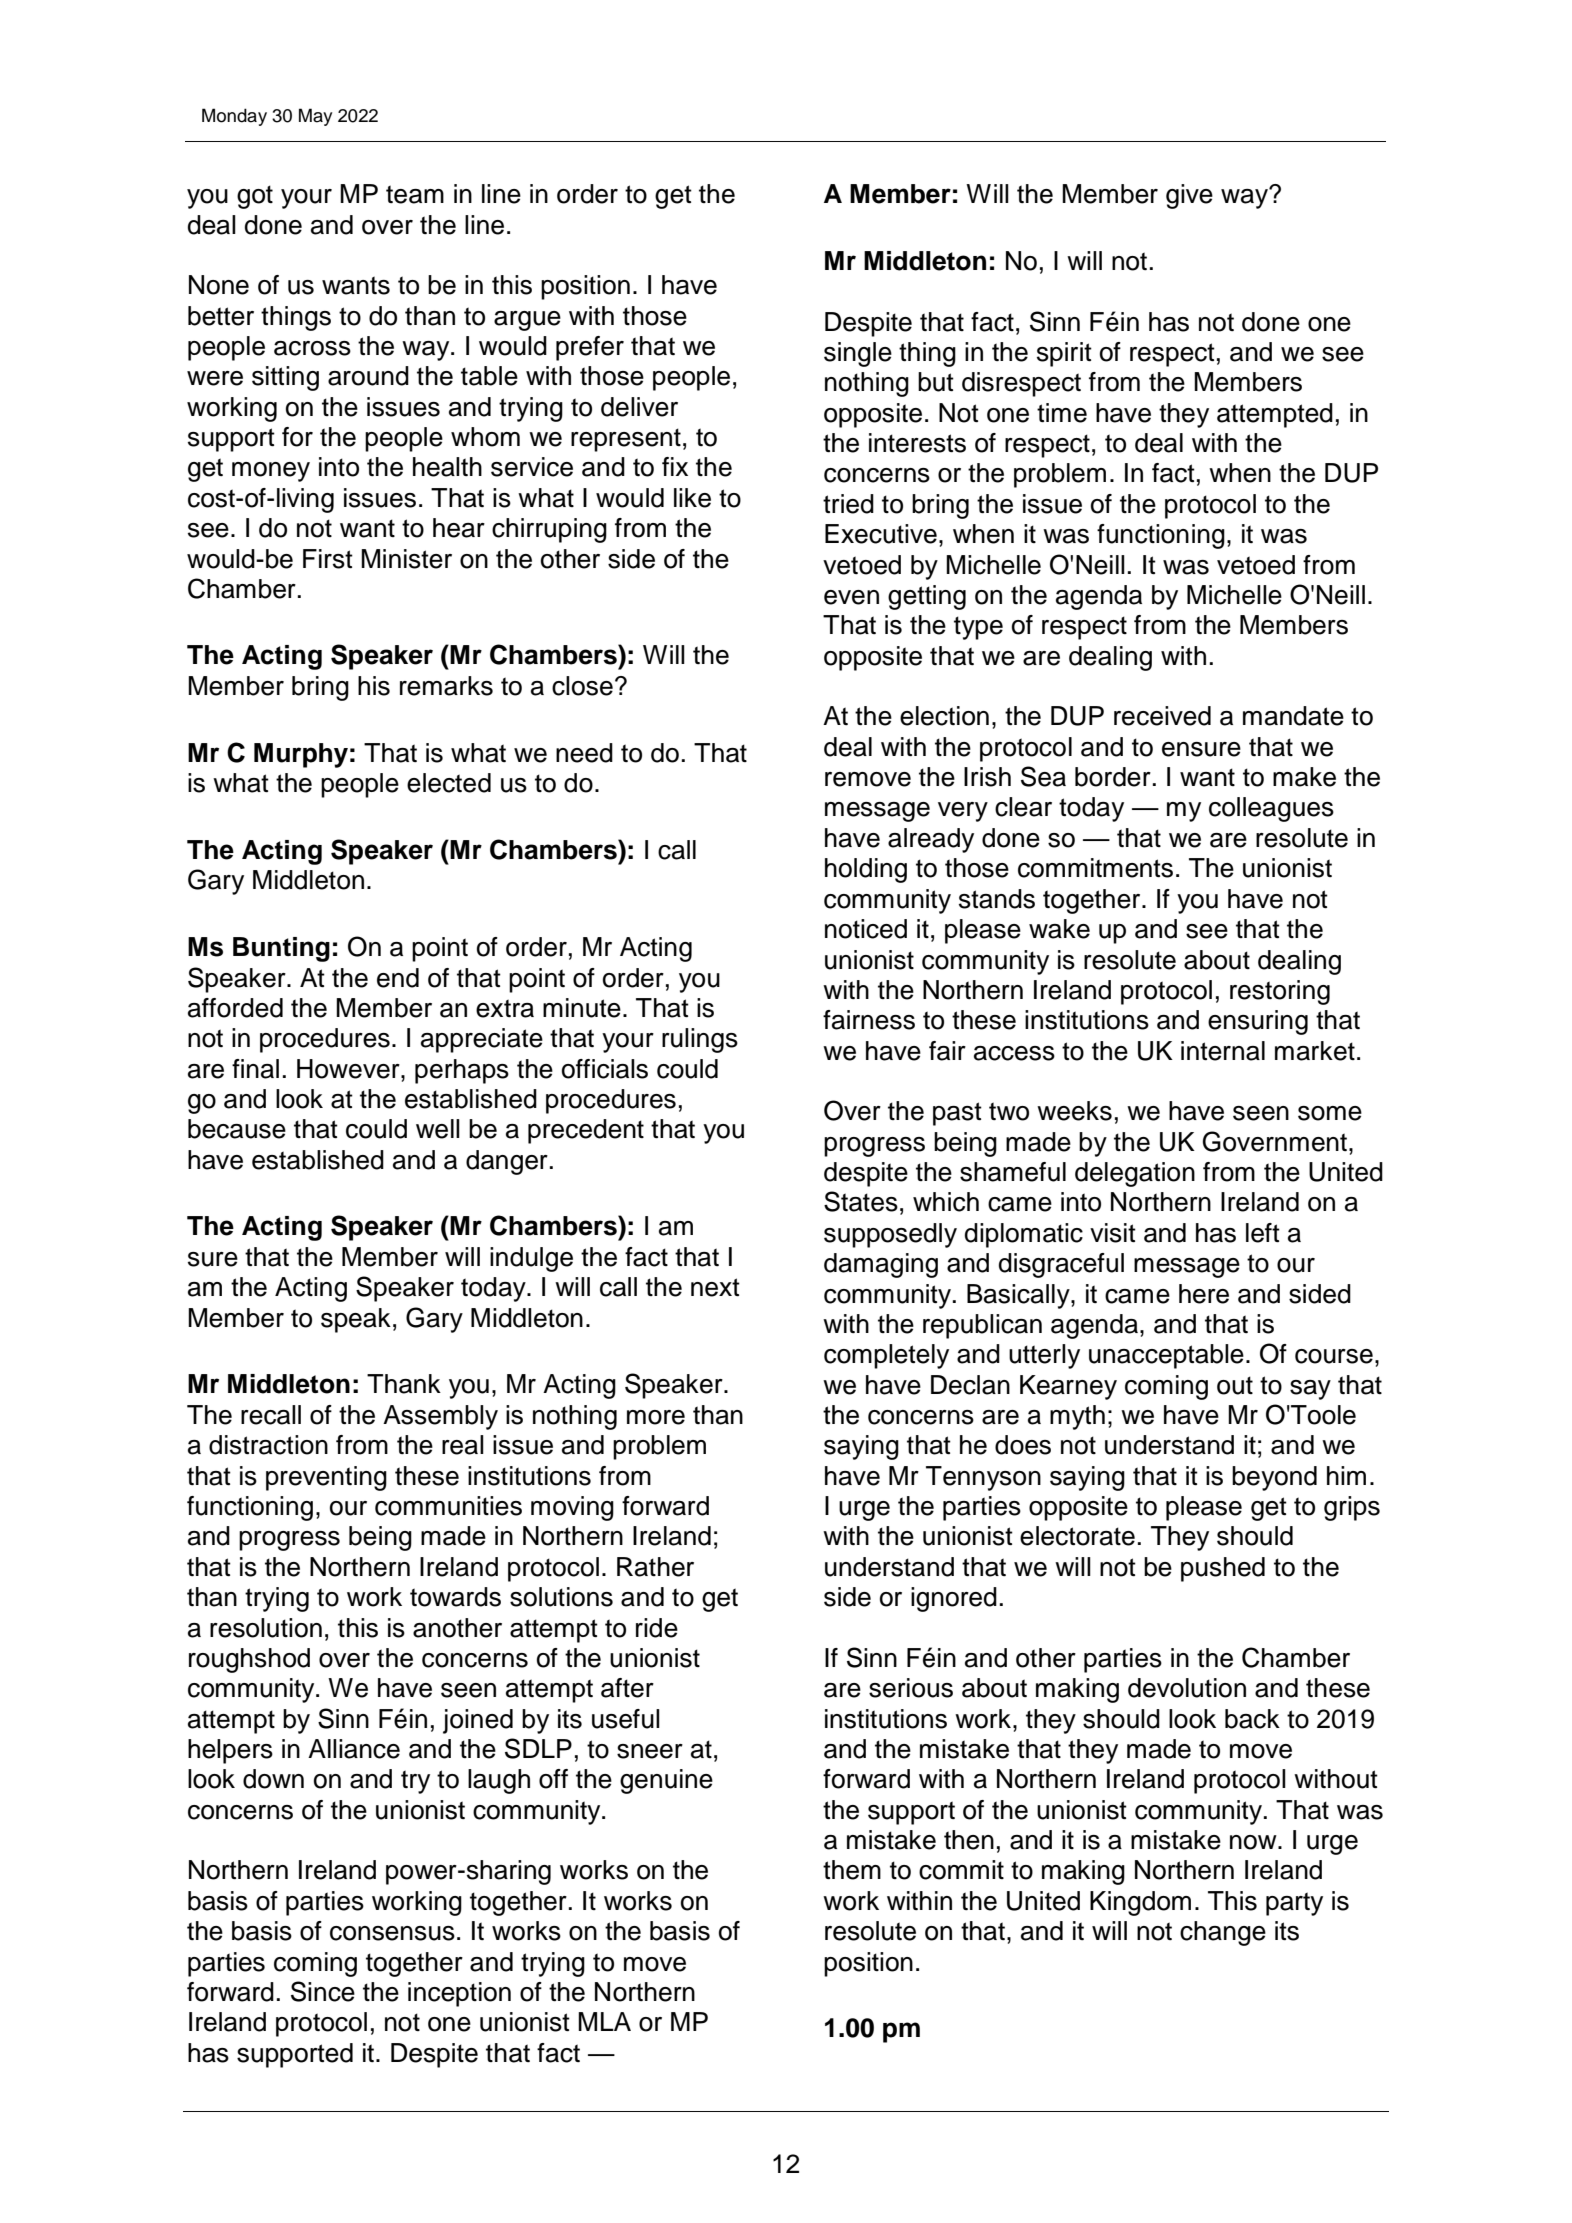 This document has width=1572, height=2223. Describe the element at coordinates (1223, 1051) in the document. I see `internal` at that location.
